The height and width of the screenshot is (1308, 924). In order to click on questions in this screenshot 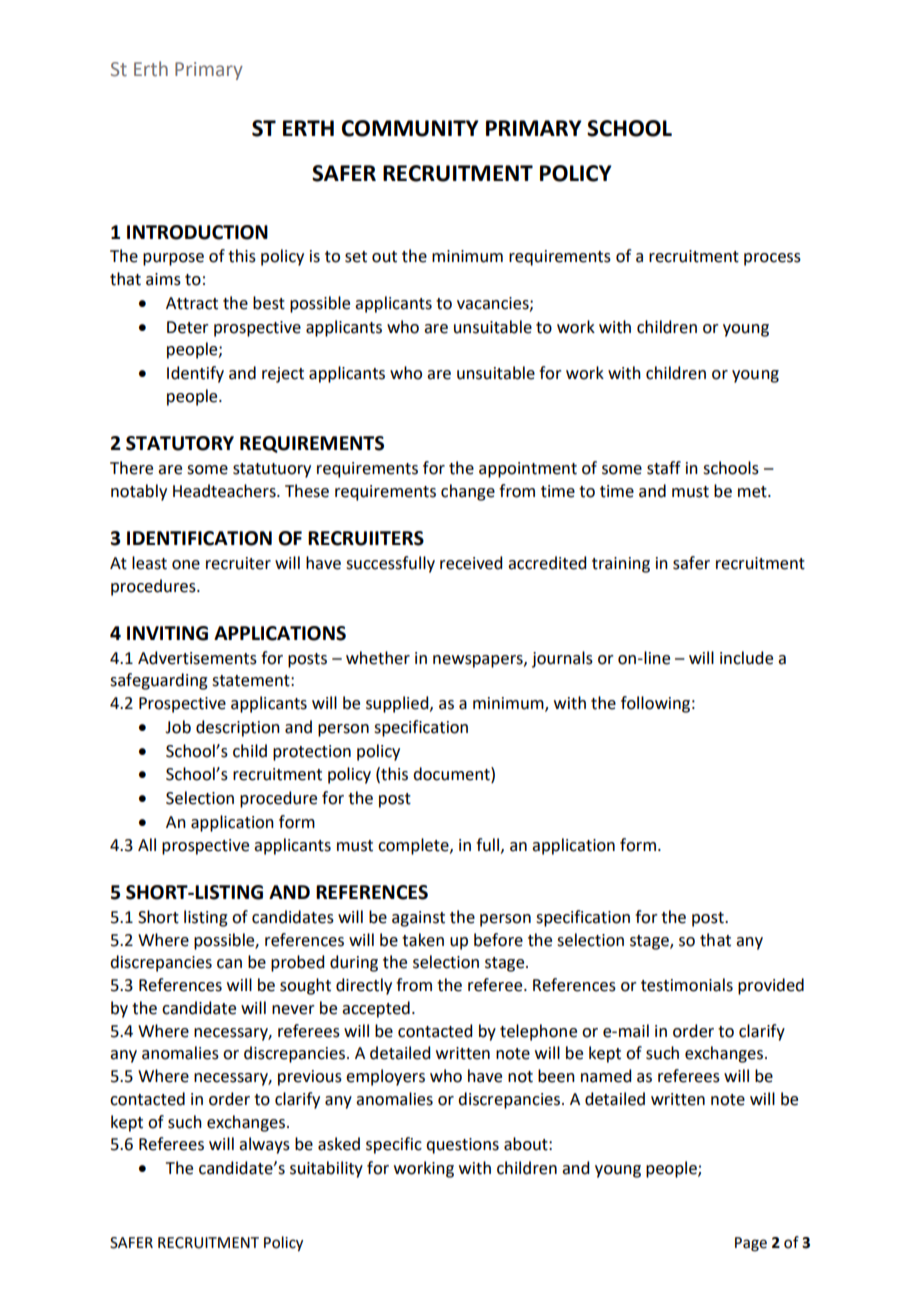, I will do `click(462, 1146)`.
